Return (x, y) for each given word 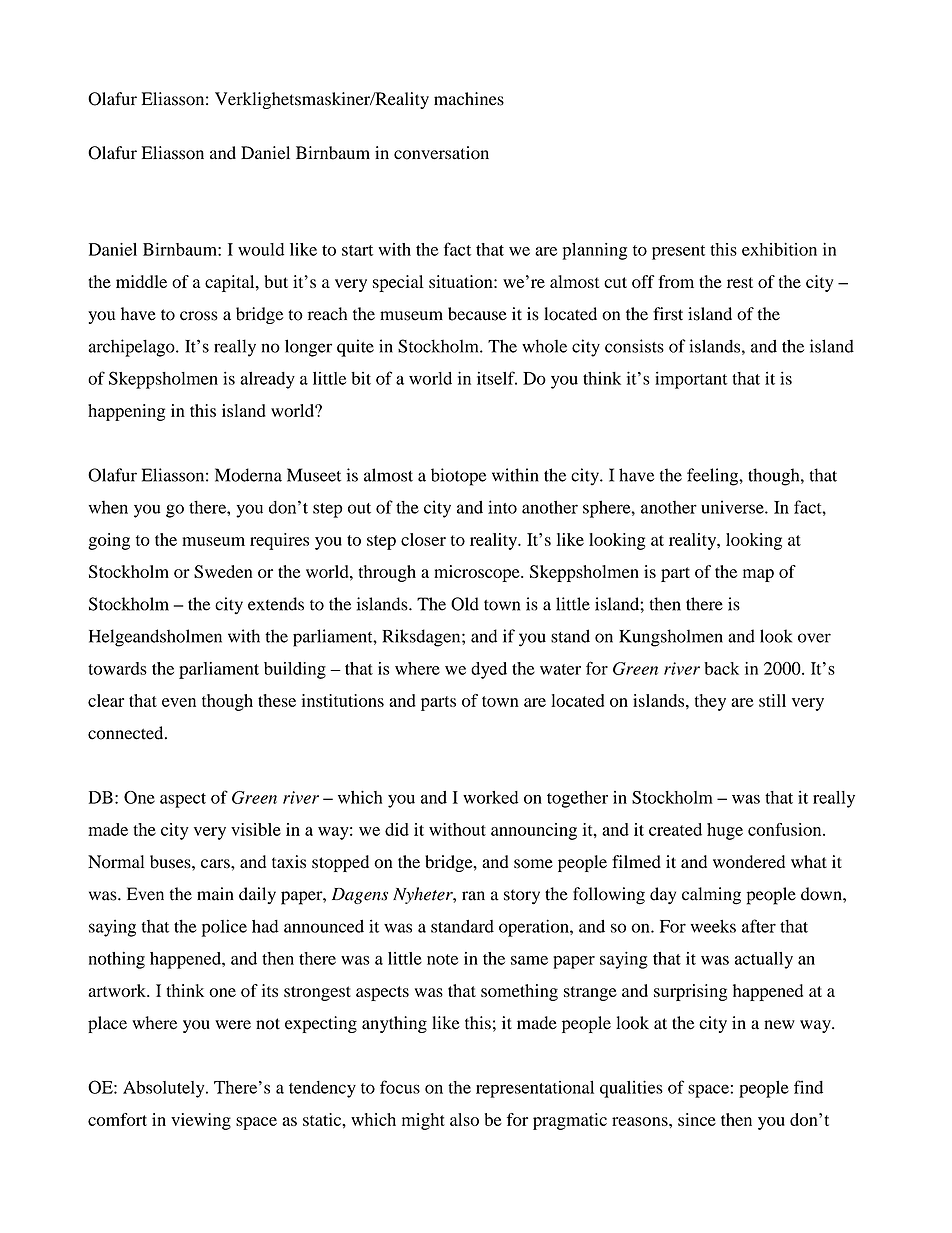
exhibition (779, 249)
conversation (441, 153)
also (464, 1119)
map (758, 575)
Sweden (223, 571)
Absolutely (165, 1089)
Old (465, 604)
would (261, 249)
